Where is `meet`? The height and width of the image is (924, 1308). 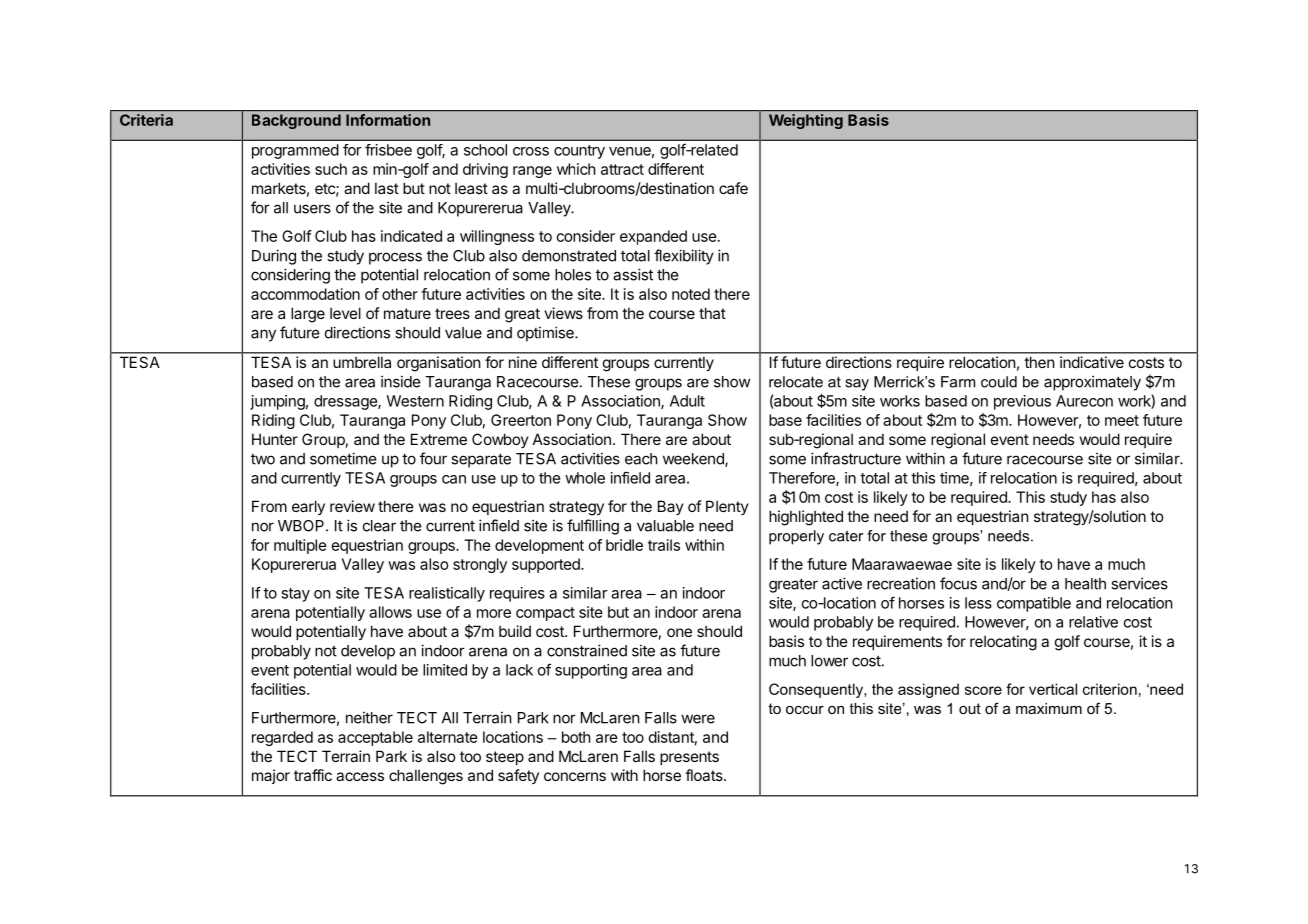
meet is located at coordinates (1122, 420).
